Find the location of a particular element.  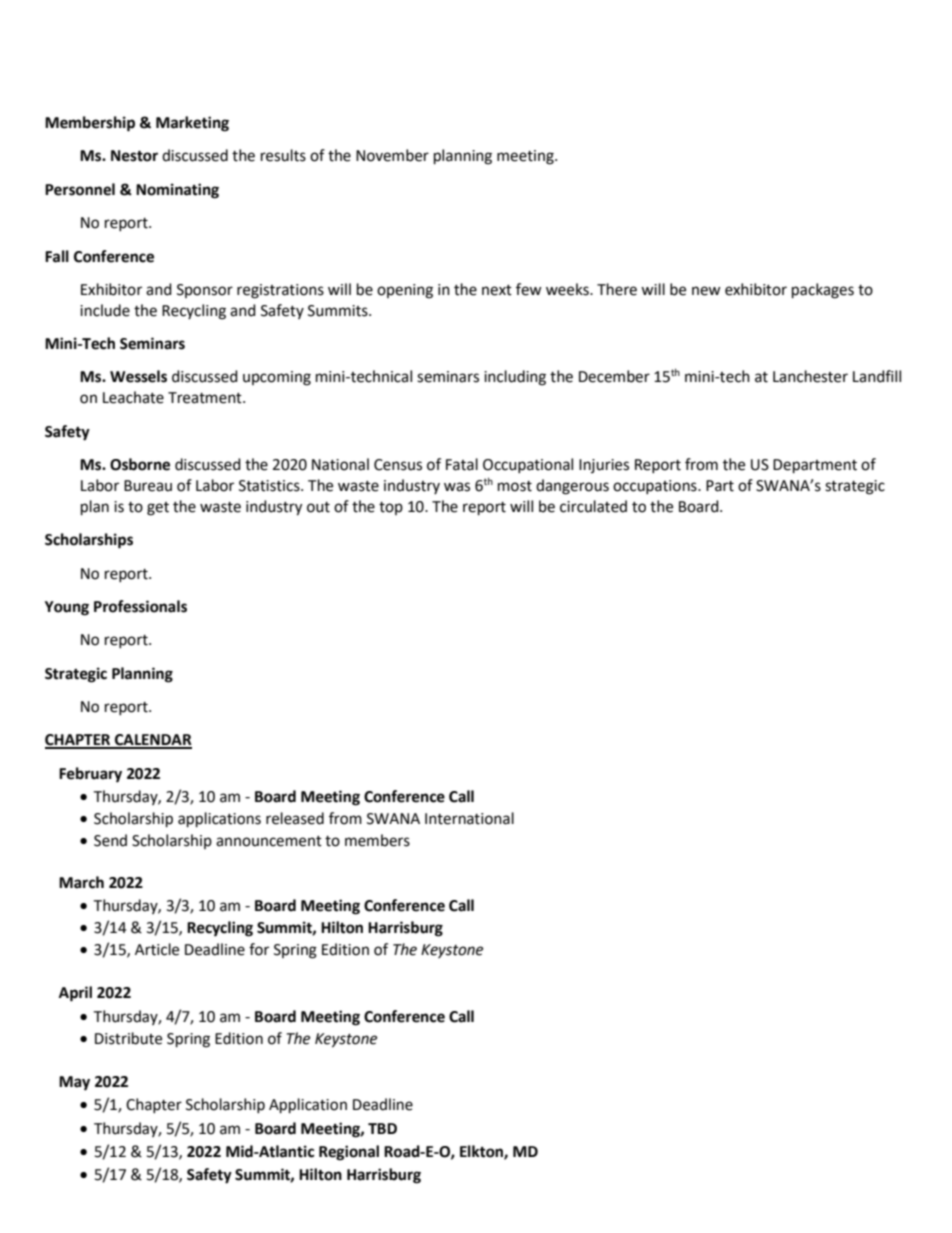

circulated is located at coordinates (593, 506).
